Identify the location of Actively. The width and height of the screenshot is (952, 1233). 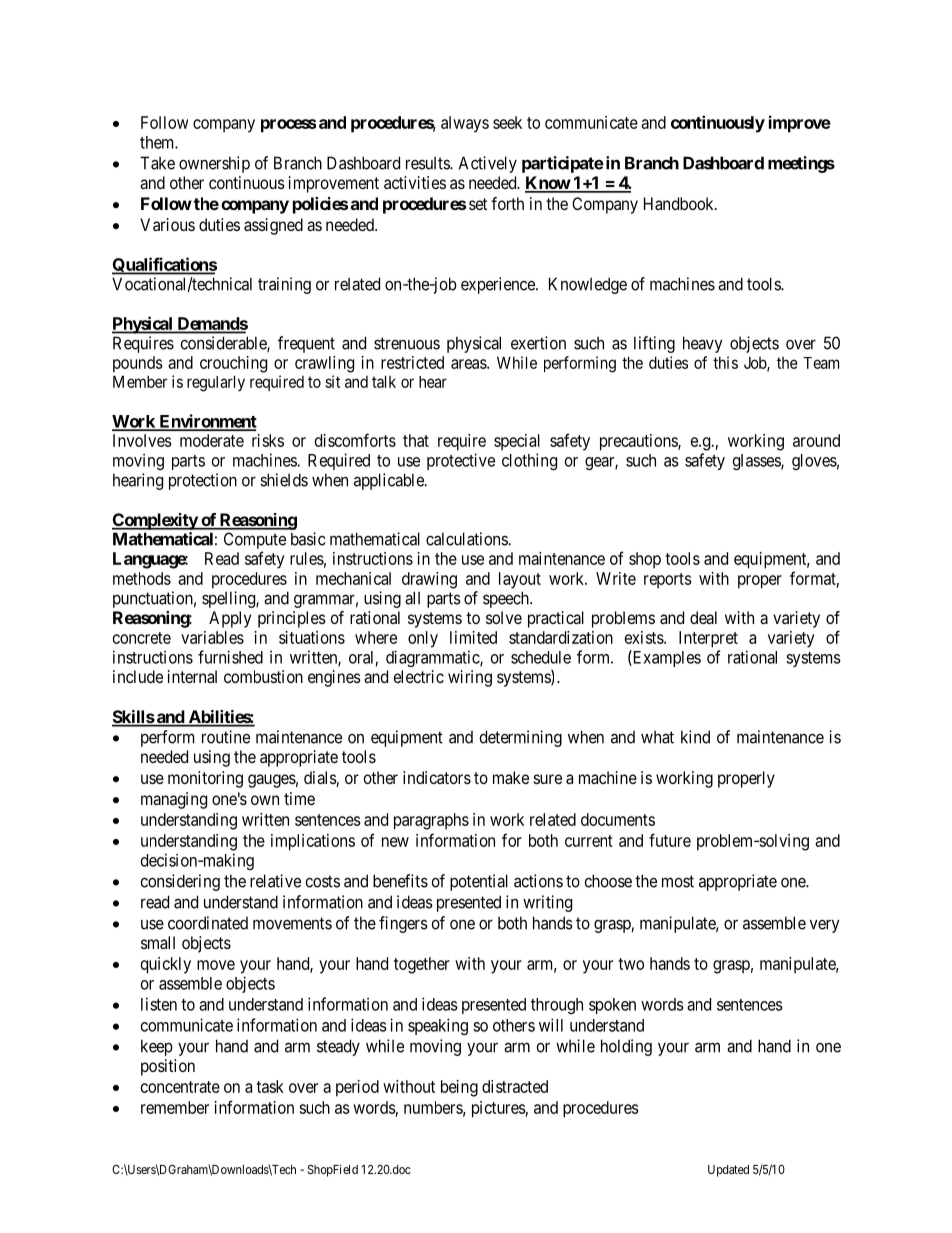
(488, 164).
